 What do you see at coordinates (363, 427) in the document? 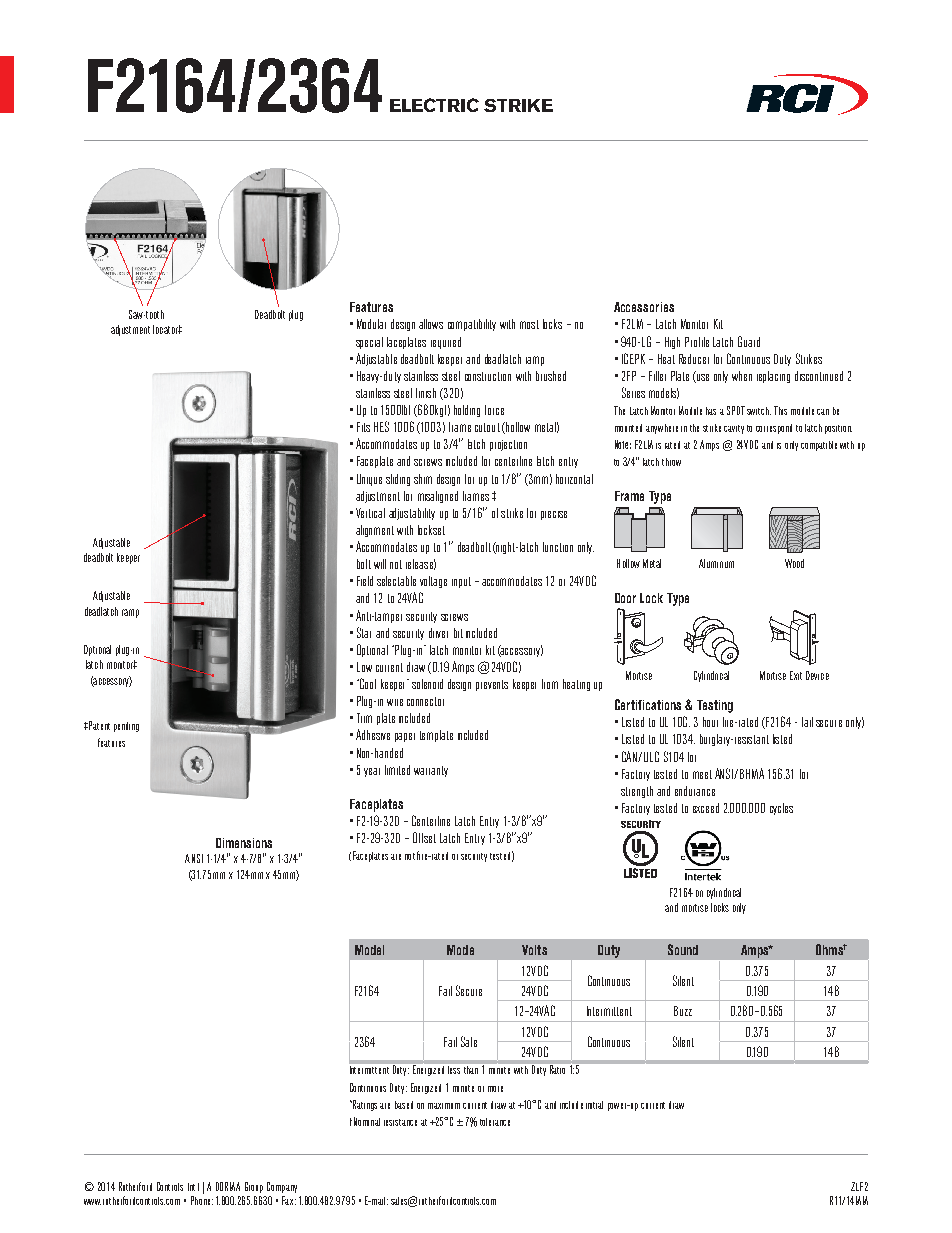
I see `Fits` at bounding box center [363, 427].
